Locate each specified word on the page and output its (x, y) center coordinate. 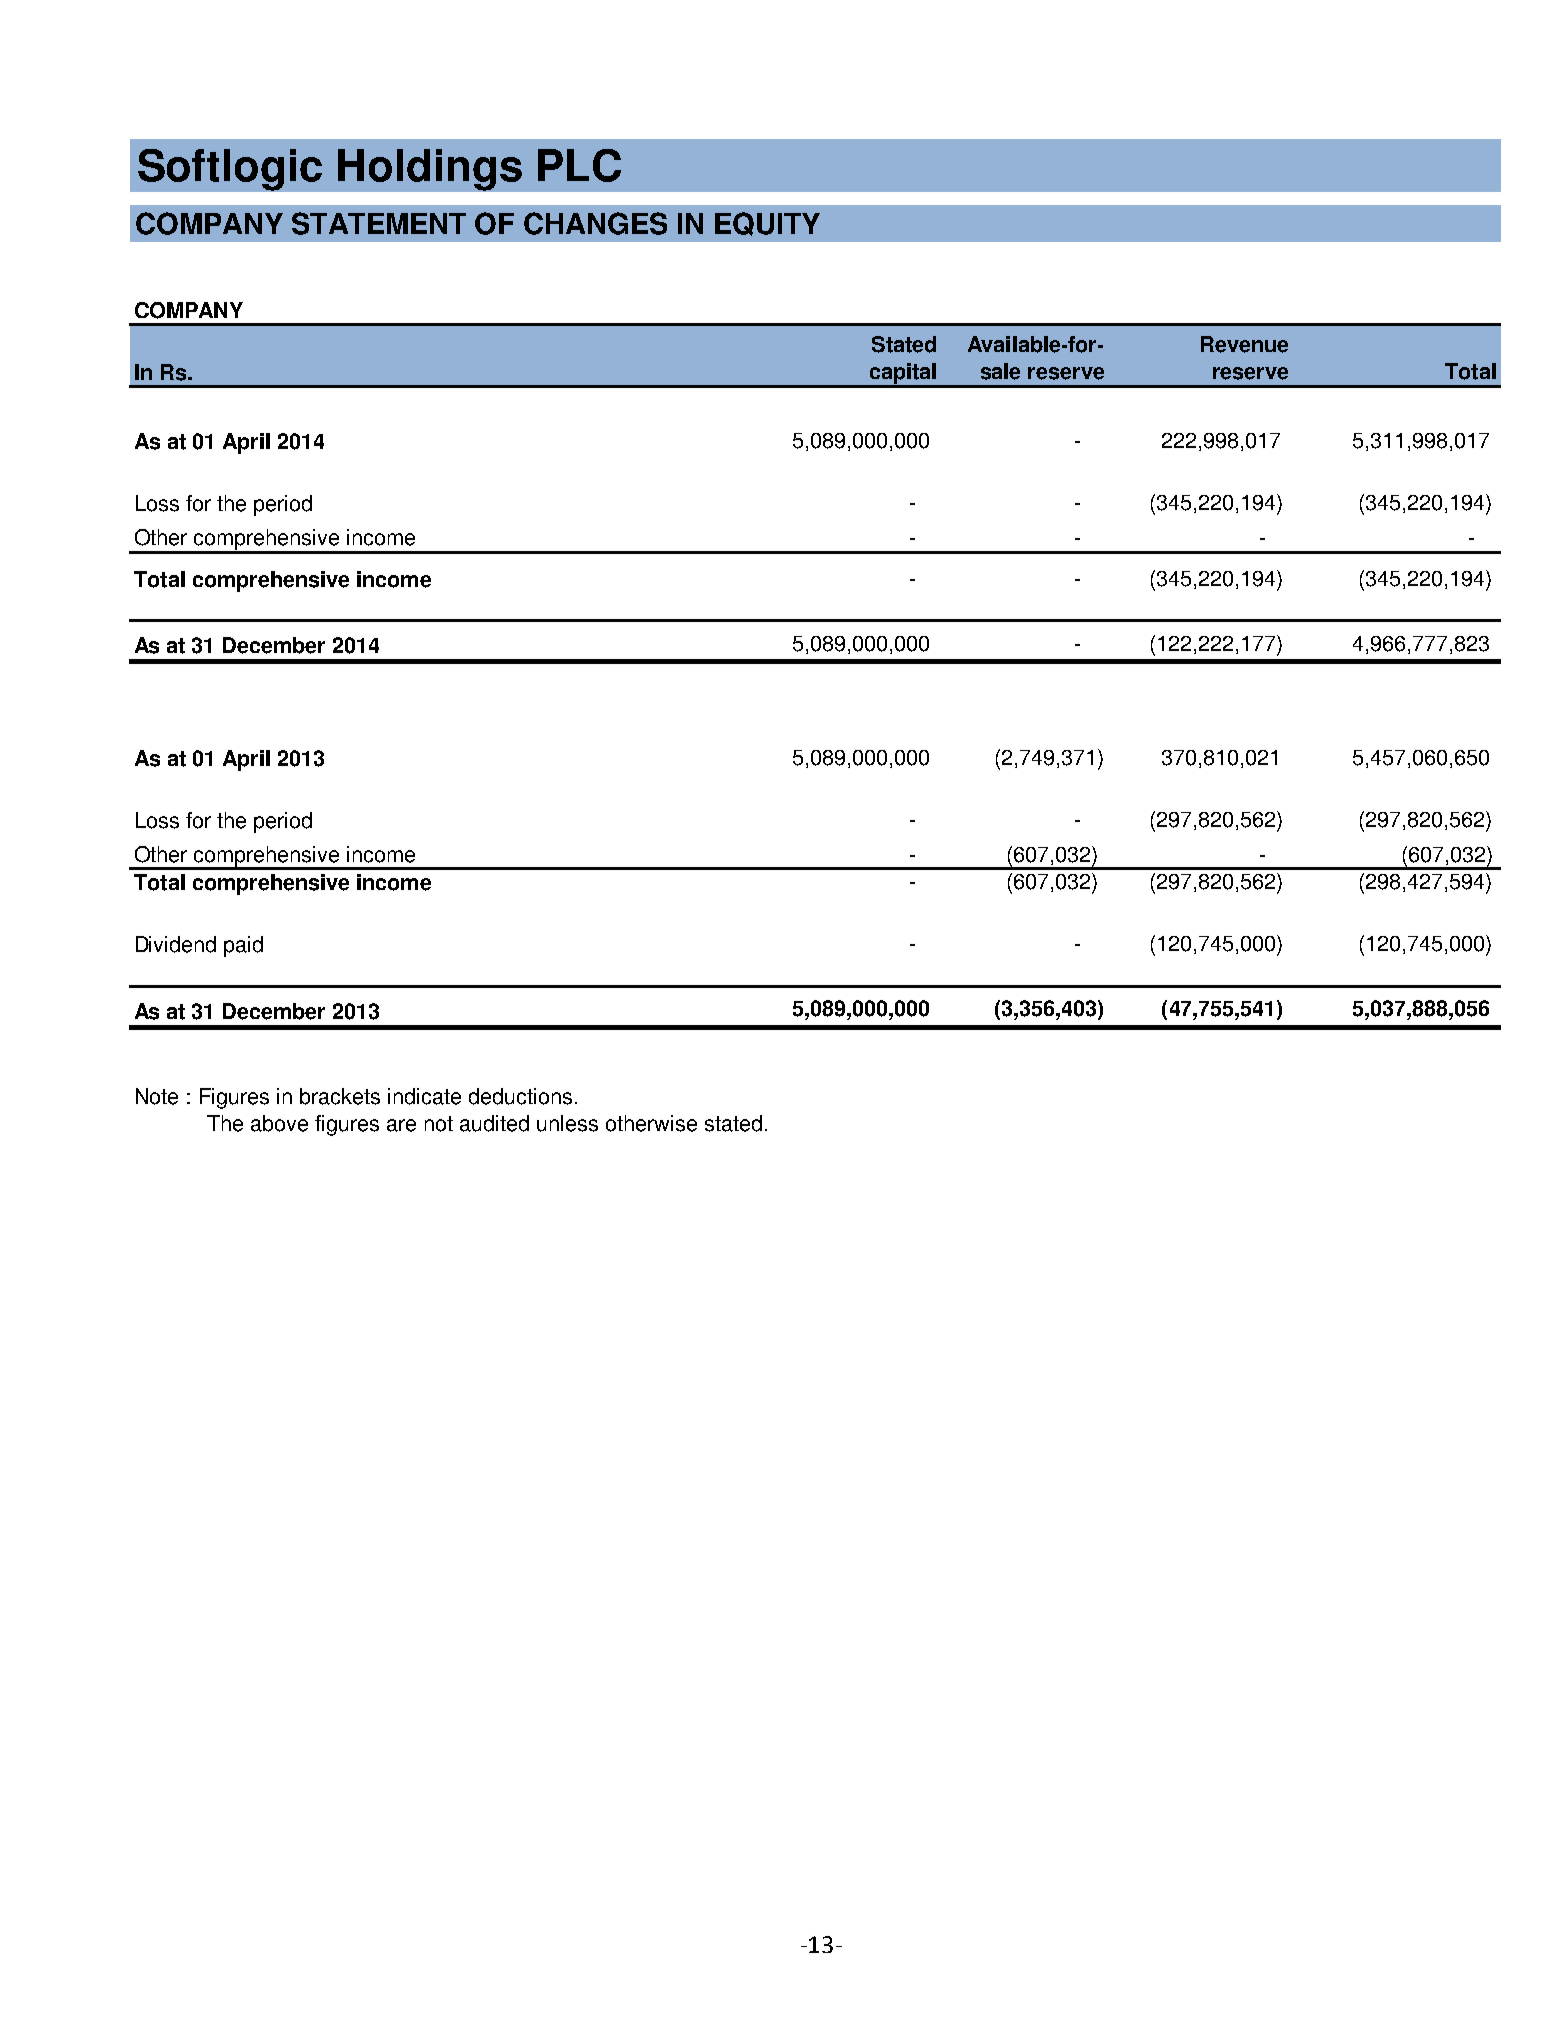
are (401, 1125)
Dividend (176, 944)
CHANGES (595, 223)
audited (494, 1123)
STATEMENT (379, 223)
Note (157, 1096)
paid (243, 946)
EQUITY (767, 224)
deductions (520, 1096)
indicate (424, 1096)
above (279, 1123)
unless (567, 1123)
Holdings (430, 170)
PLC (579, 165)
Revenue (1244, 344)
